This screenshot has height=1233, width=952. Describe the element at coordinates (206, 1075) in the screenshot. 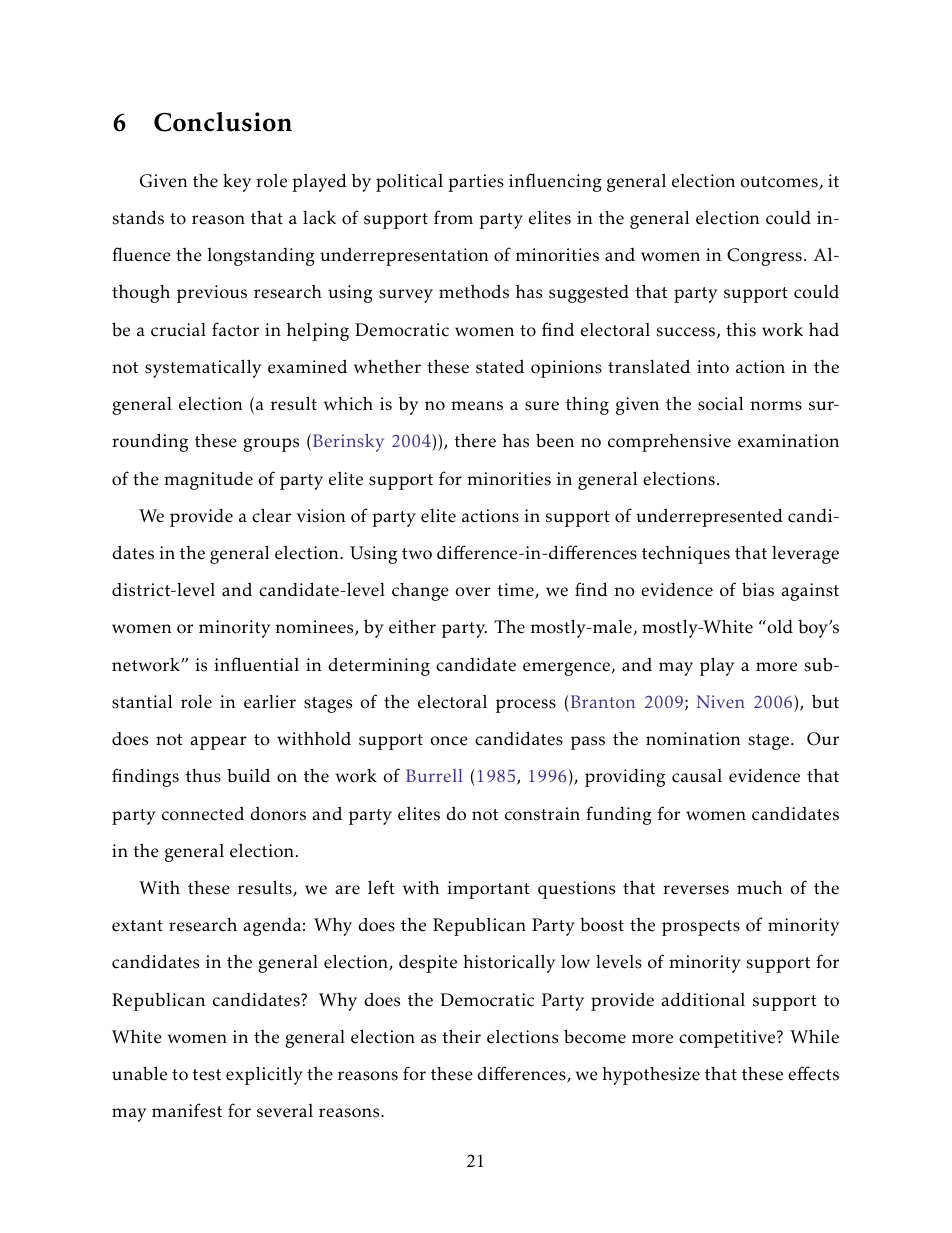

I see `test` at that location.
